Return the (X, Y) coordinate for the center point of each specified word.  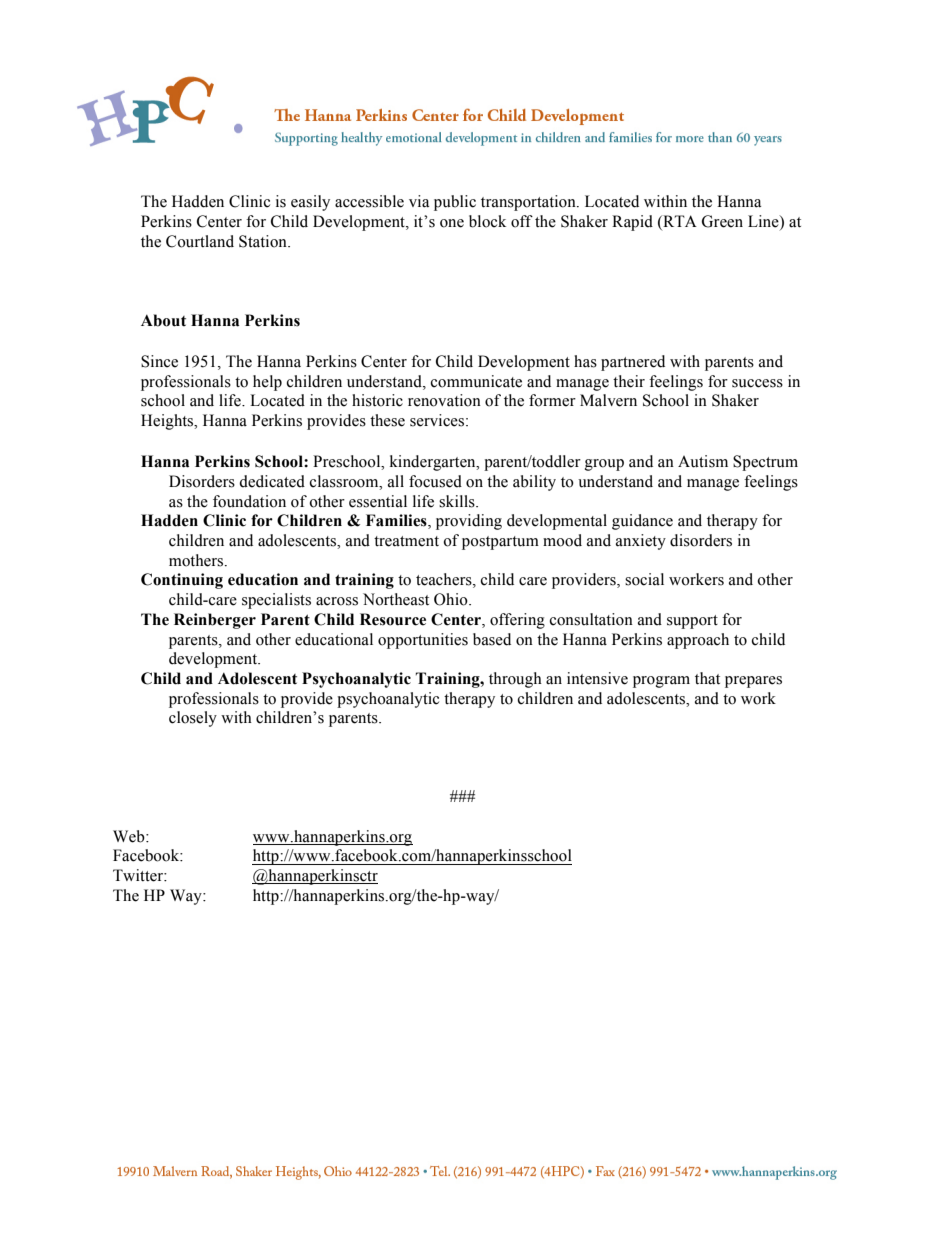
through (515, 680)
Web (130, 836)
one (452, 223)
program (661, 682)
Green (722, 221)
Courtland (200, 241)
